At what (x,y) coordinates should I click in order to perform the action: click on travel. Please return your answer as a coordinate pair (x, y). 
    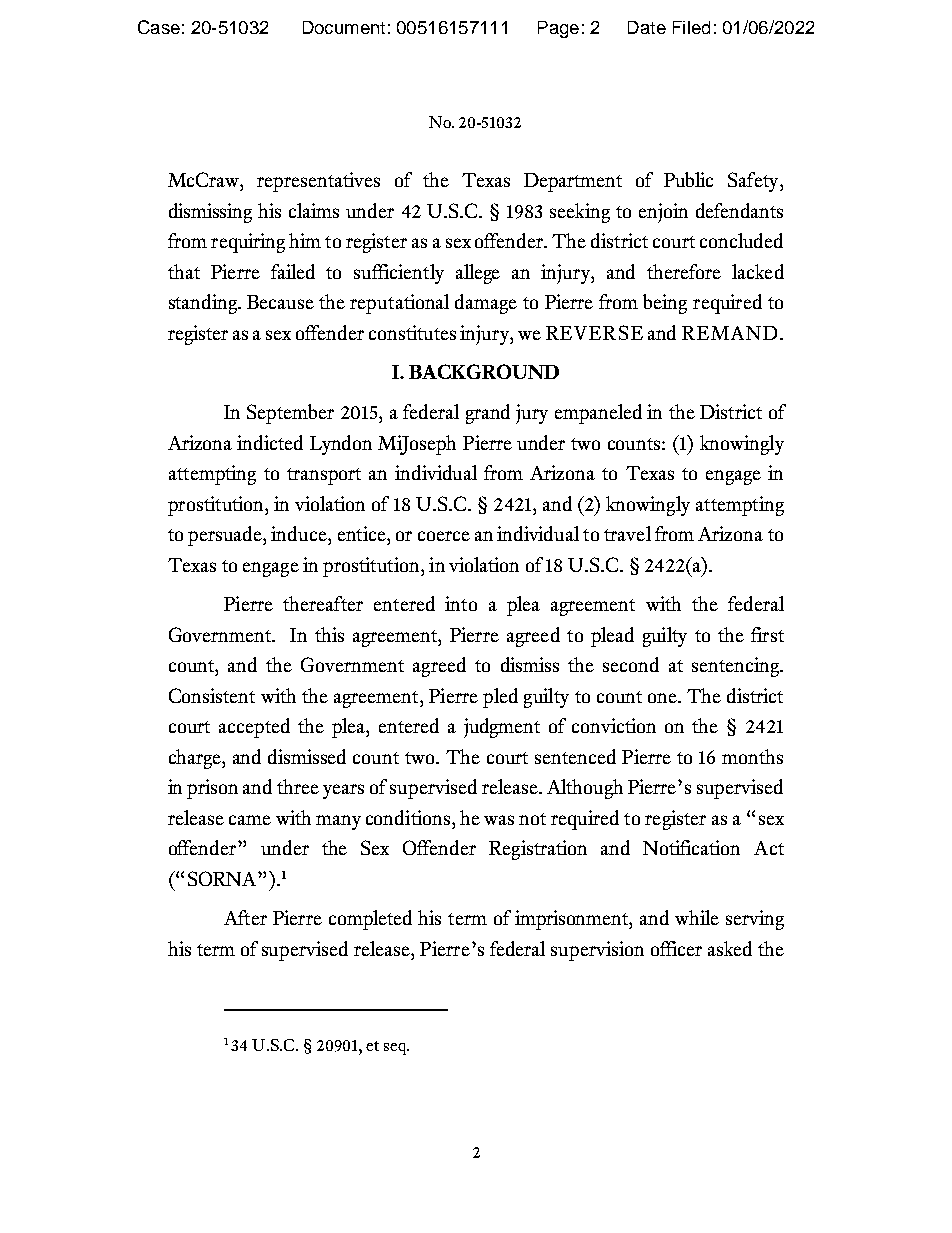
    Looking at the image, I should click on (627, 533).
